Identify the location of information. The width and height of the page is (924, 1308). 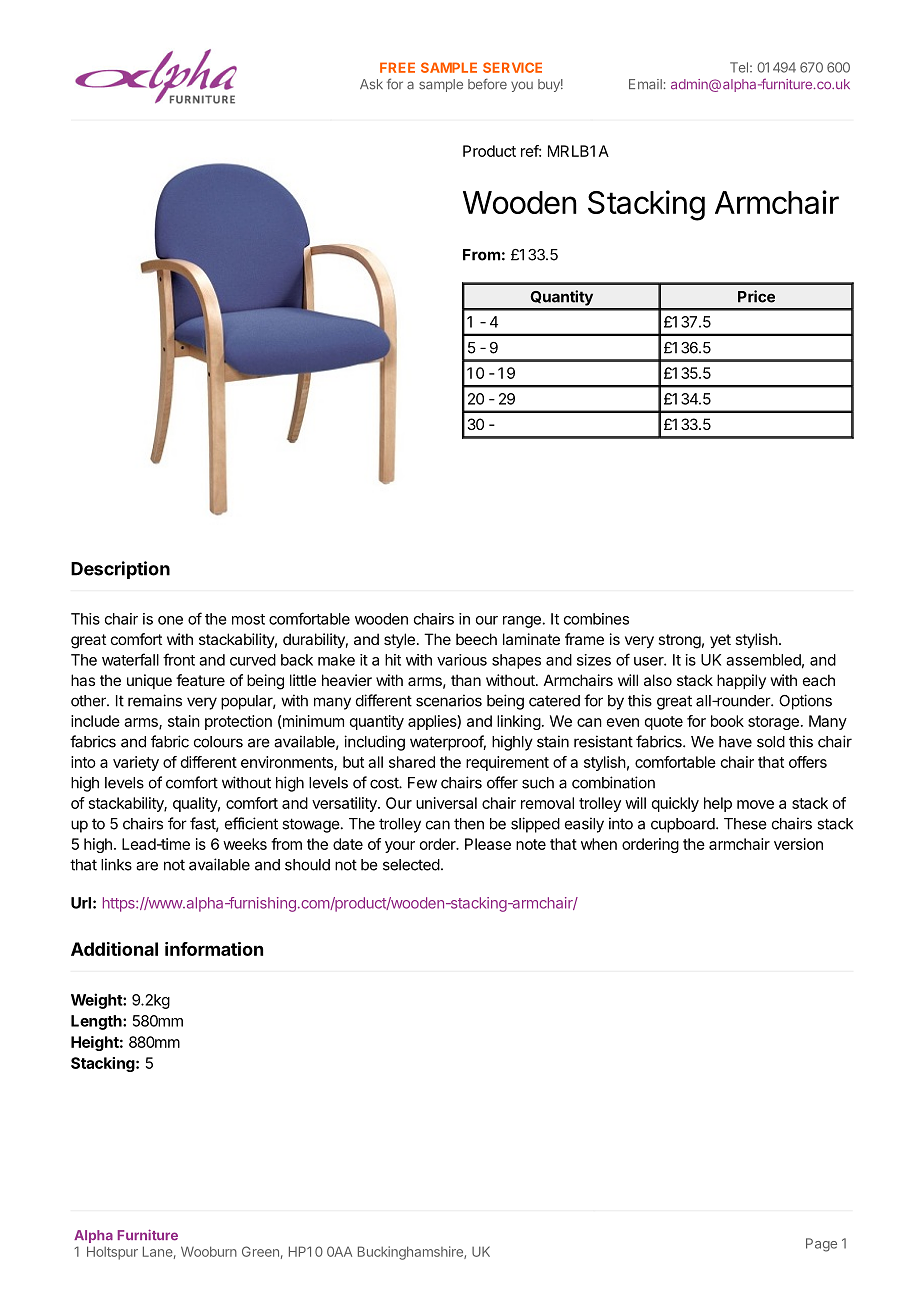
(214, 949).
